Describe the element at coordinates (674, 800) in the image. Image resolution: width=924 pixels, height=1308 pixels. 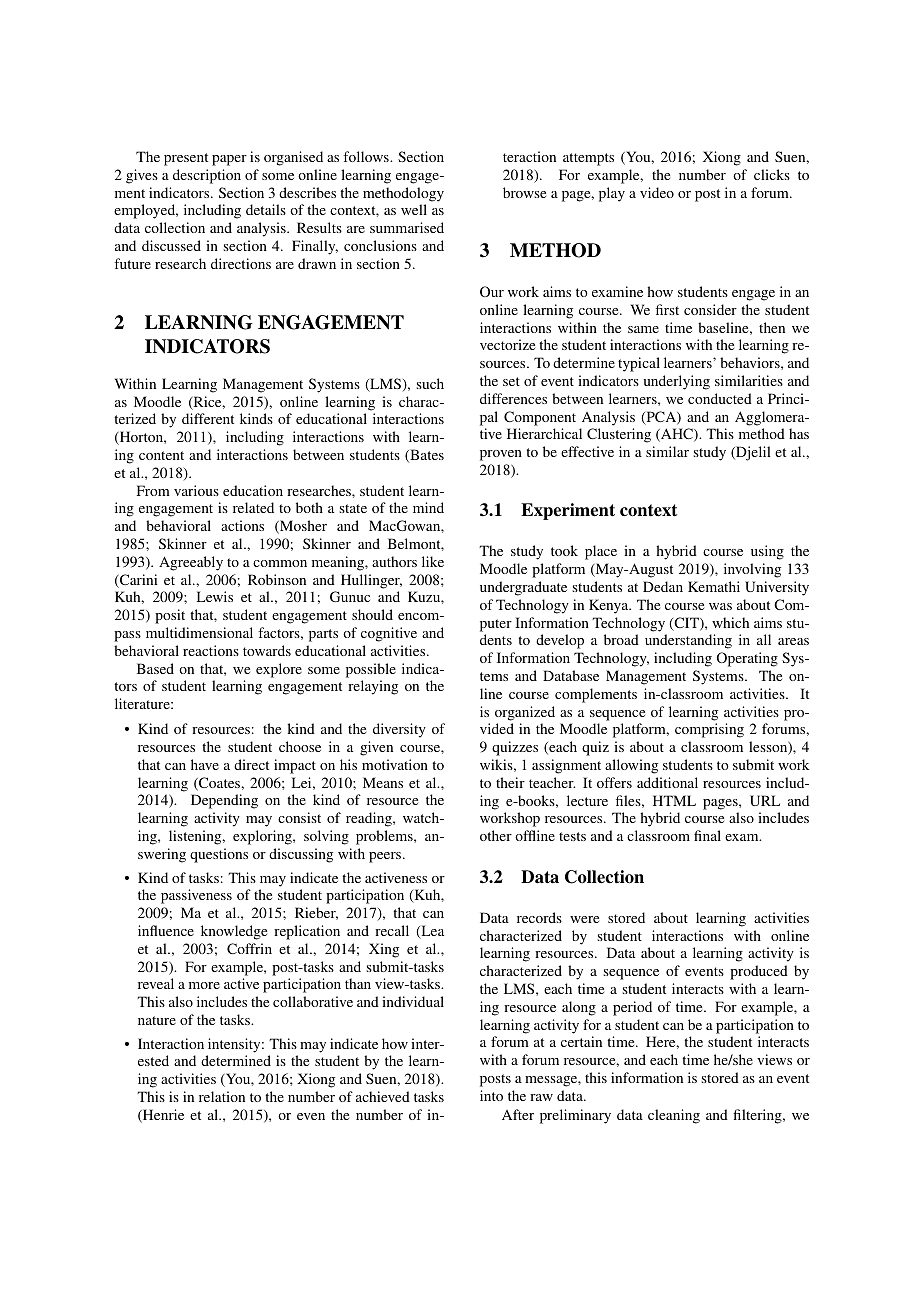
I see `HTML` at that location.
